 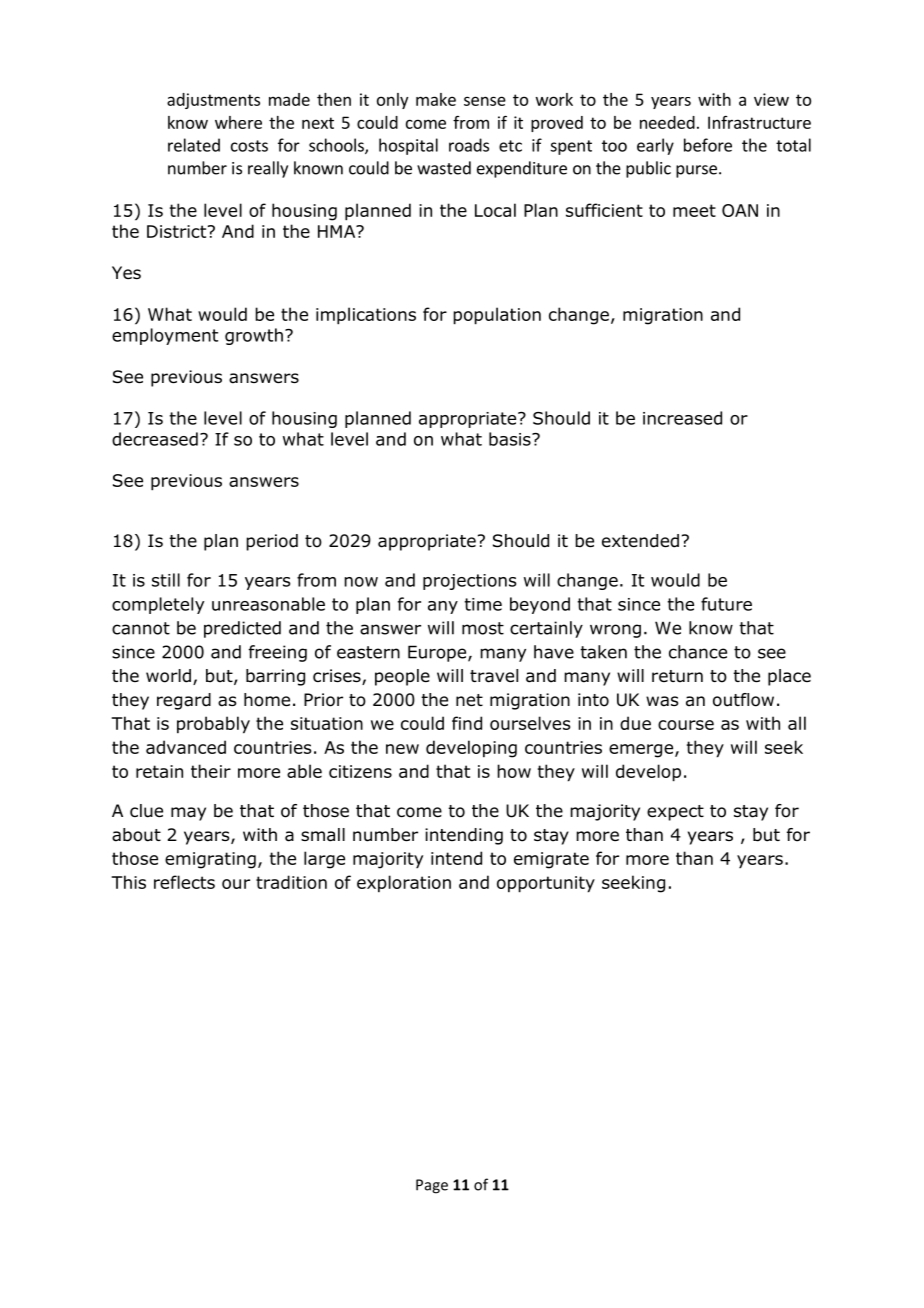 I want to click on increased, so click(x=682, y=418).
